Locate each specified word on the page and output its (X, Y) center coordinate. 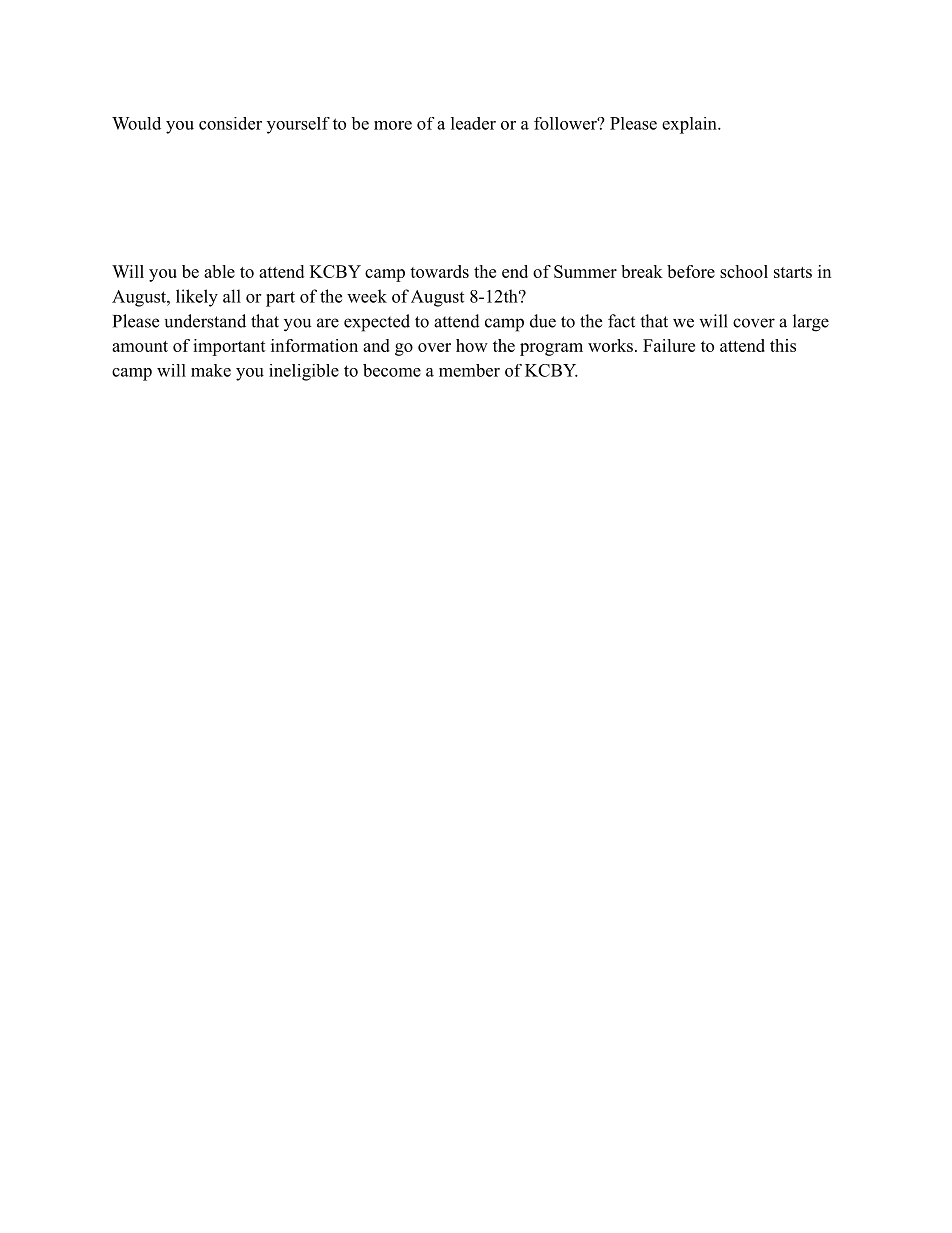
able (219, 271)
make (211, 370)
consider (230, 123)
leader (473, 123)
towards (439, 271)
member (469, 370)
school (744, 271)
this (783, 345)
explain (690, 125)
